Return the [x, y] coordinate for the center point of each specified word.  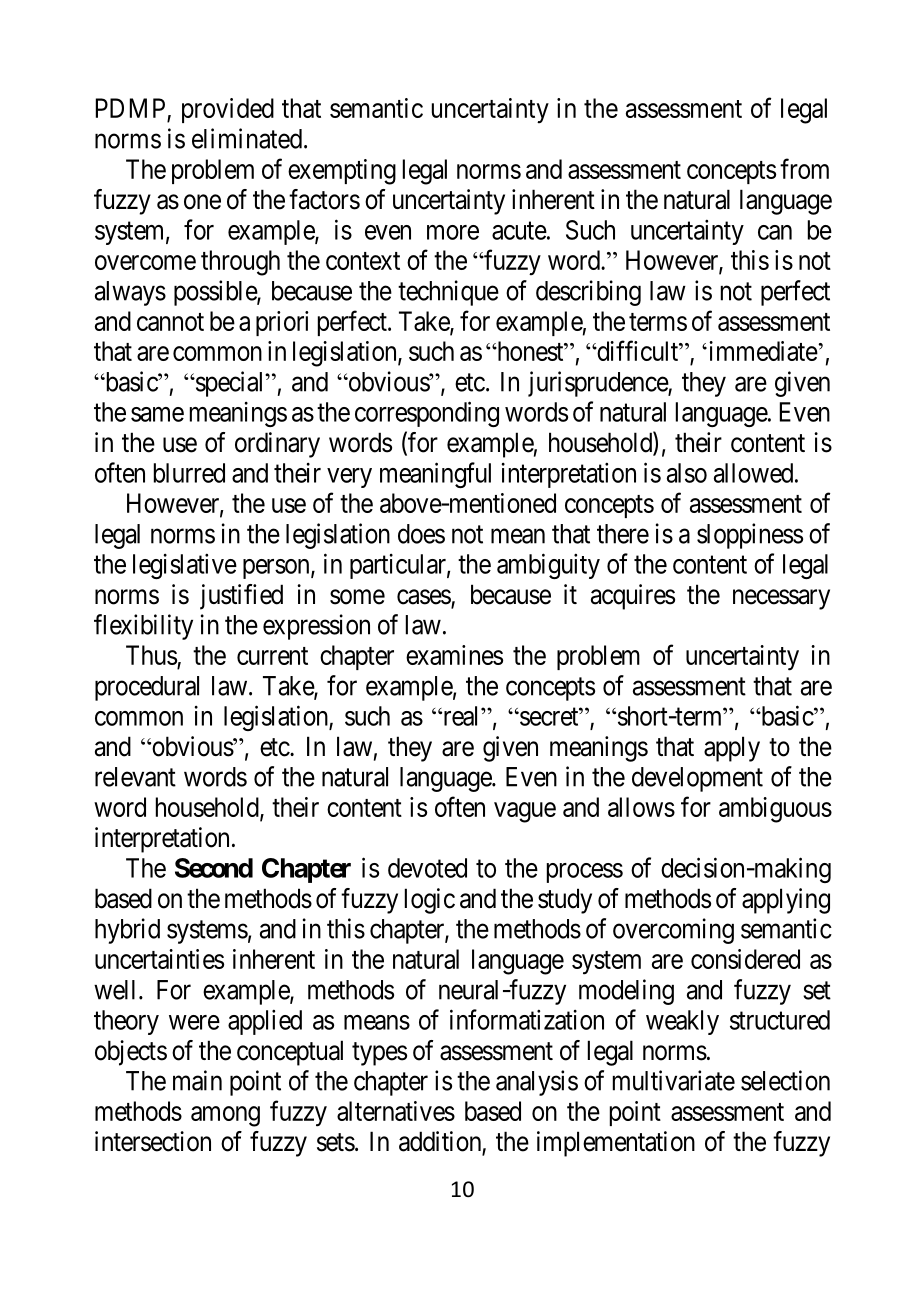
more [453, 232]
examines [454, 655]
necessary [781, 599]
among [225, 1116]
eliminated [248, 138]
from [804, 168]
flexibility [143, 627]
